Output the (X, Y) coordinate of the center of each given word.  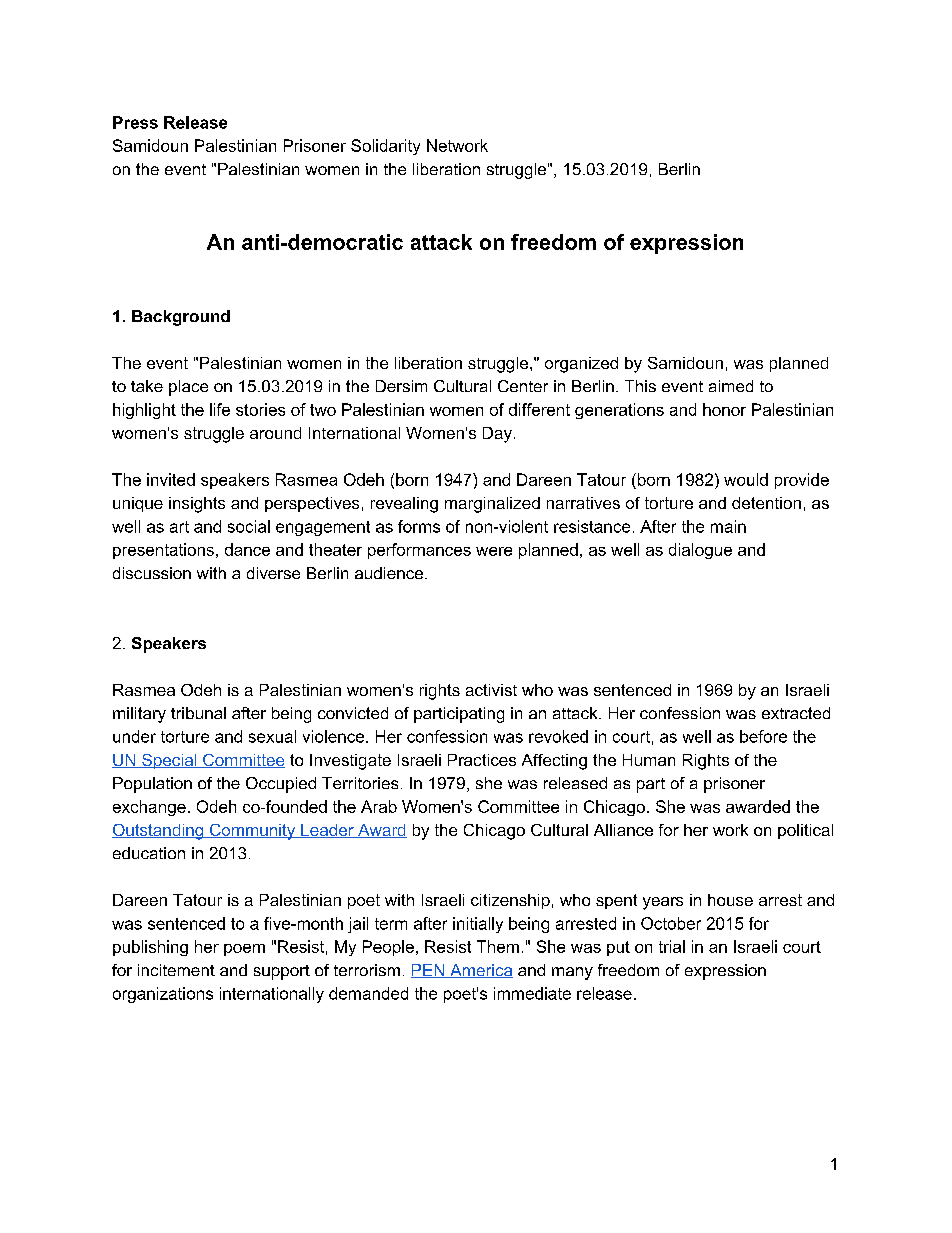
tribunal (198, 713)
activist (491, 690)
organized (581, 365)
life (220, 409)
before (763, 736)
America (480, 971)
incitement (176, 970)
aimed (731, 386)
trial (672, 946)
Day (497, 435)
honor (724, 409)
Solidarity (385, 147)
